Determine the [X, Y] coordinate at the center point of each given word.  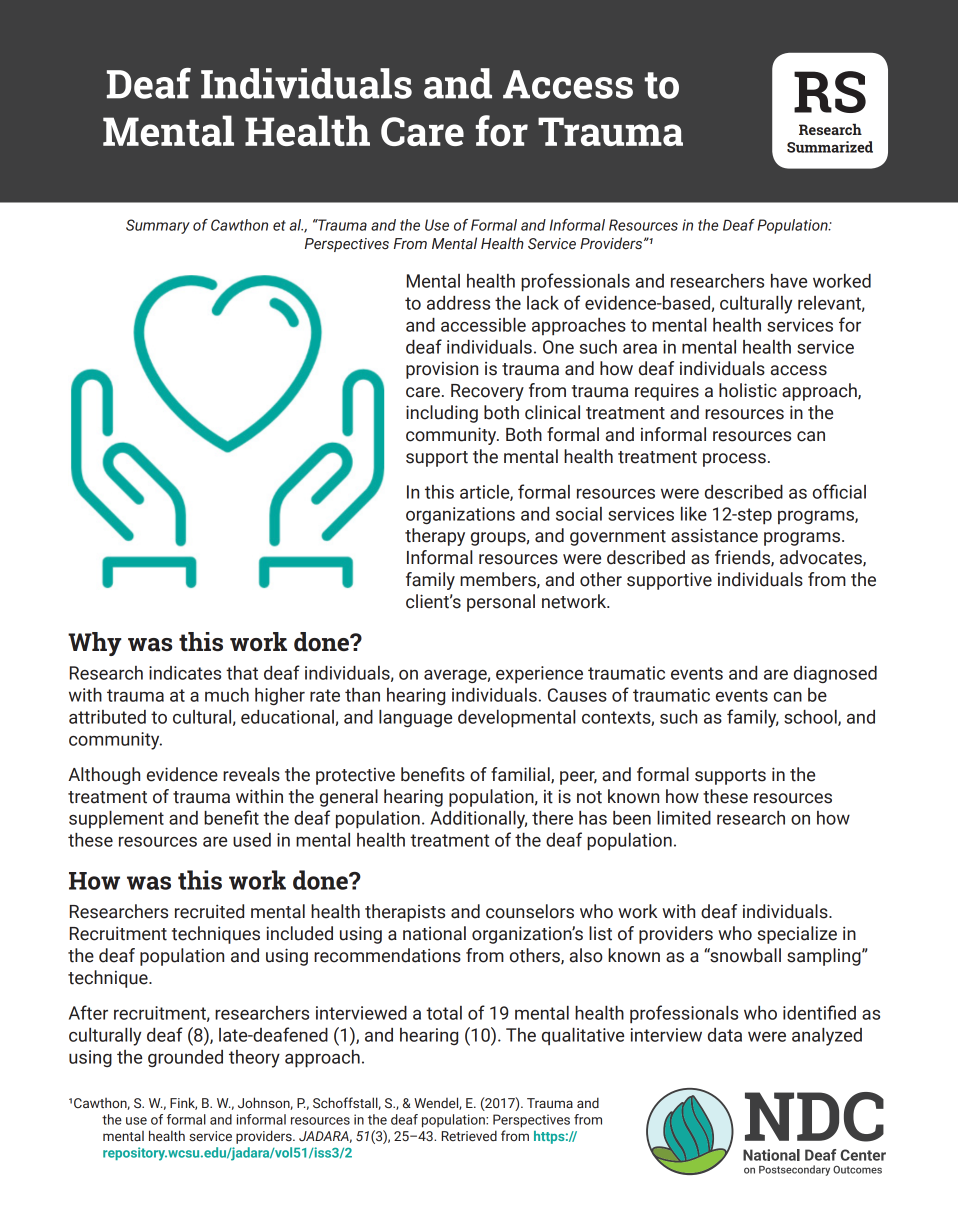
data [725, 1035]
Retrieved [469, 1135]
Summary [158, 226]
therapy [435, 537]
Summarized [830, 147]
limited [684, 818]
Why [95, 644]
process [734, 460]
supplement [116, 819]
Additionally [478, 820]
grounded [185, 1058]
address [458, 303]
